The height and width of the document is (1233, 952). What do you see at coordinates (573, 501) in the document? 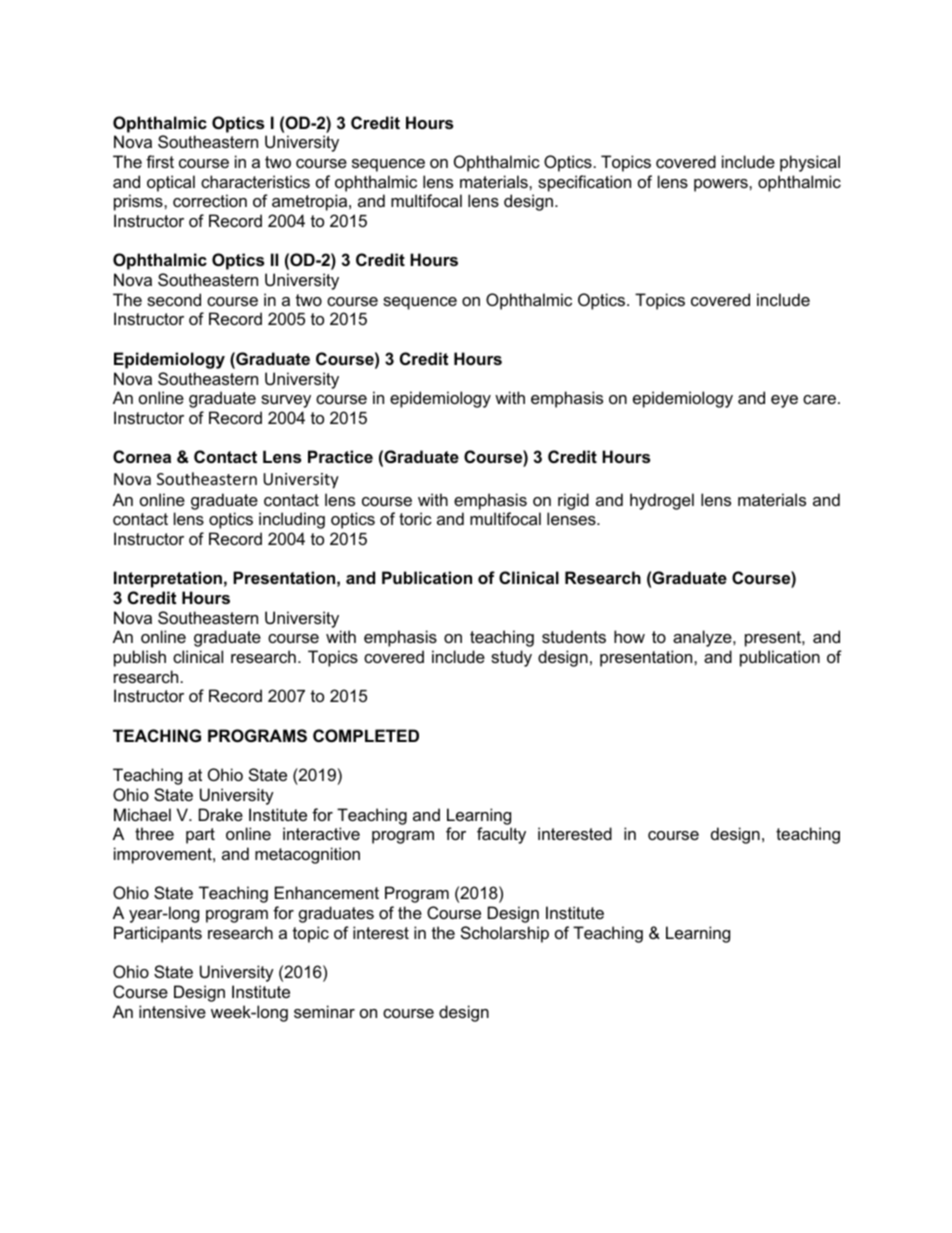
I see `rigid` at bounding box center [573, 501].
